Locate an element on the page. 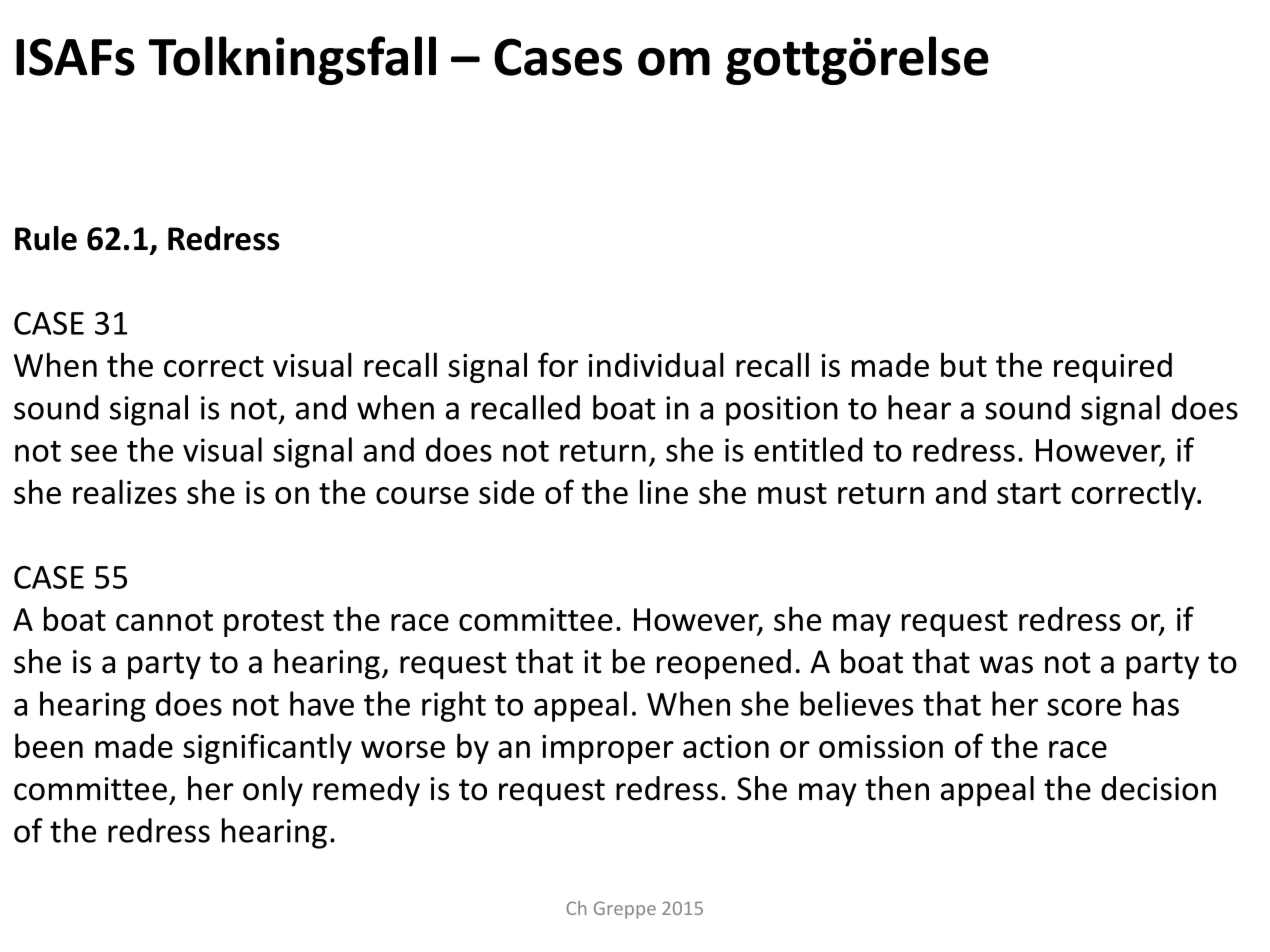  line is located at coordinates (664, 491).
